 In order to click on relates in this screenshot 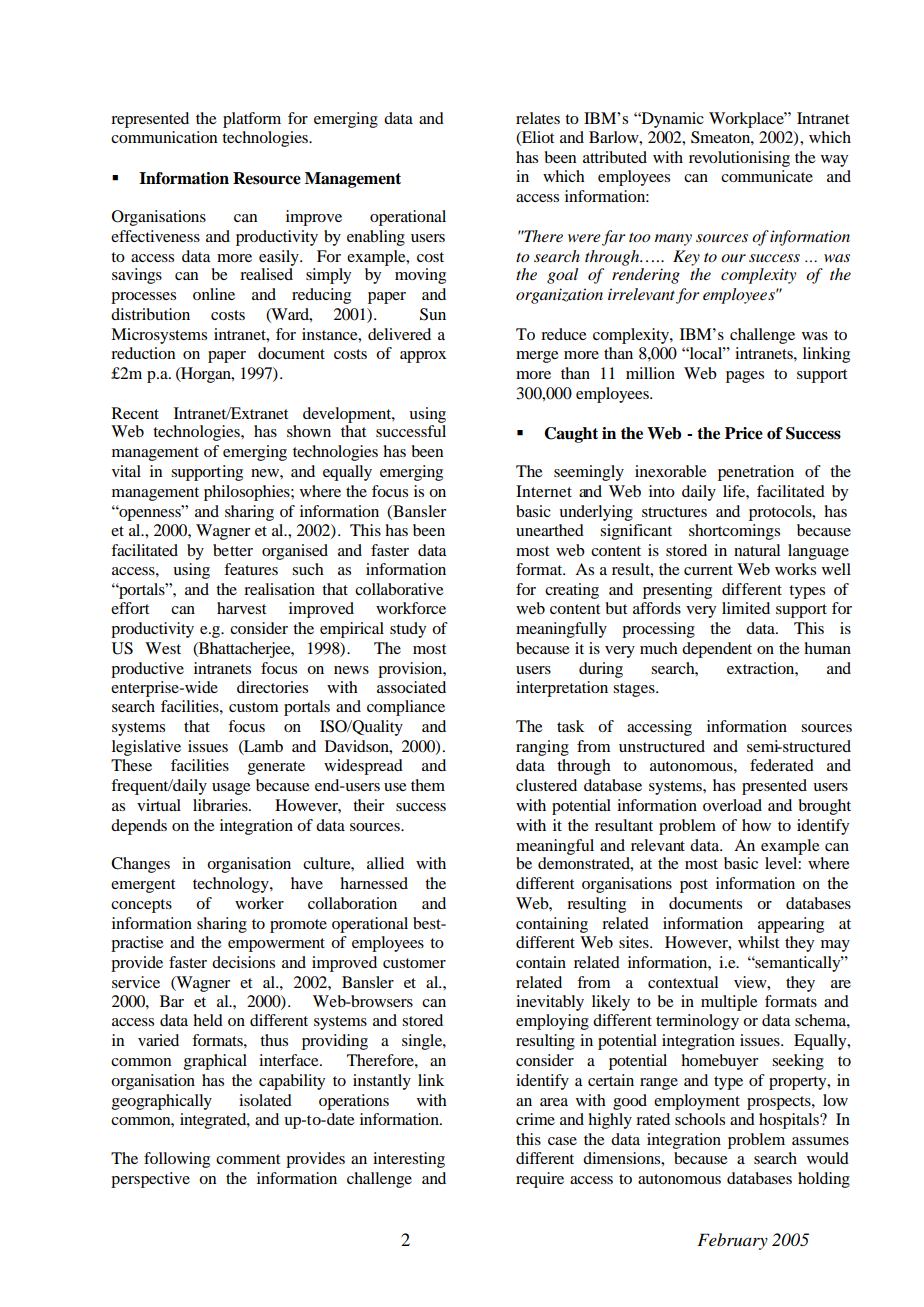, I will do `click(538, 118)`.
